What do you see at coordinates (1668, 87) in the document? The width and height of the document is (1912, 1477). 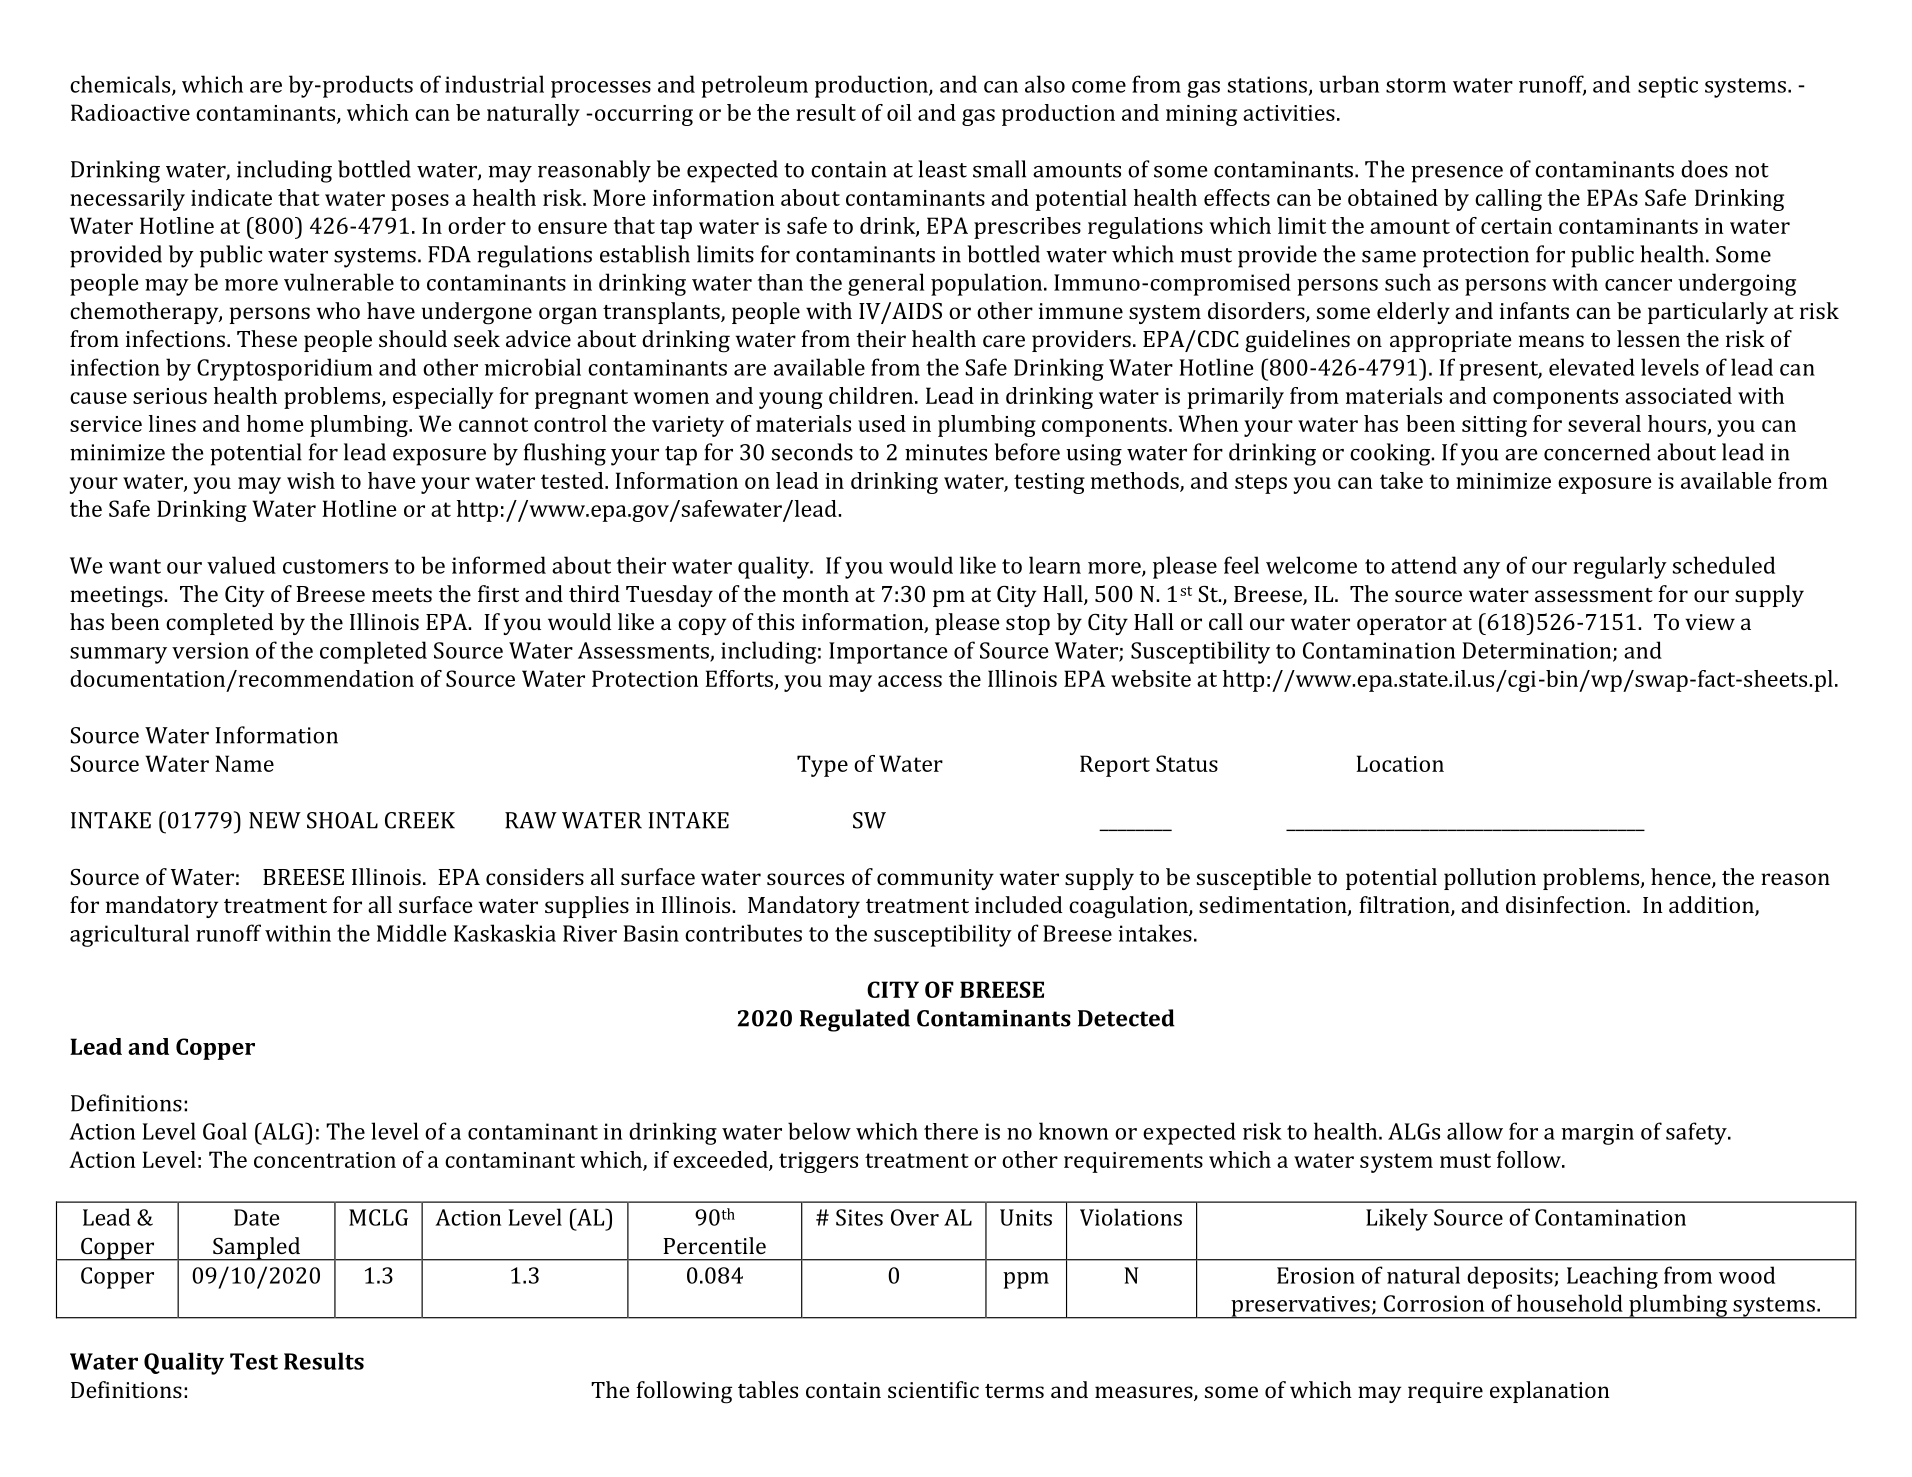 I see `septic` at bounding box center [1668, 87].
